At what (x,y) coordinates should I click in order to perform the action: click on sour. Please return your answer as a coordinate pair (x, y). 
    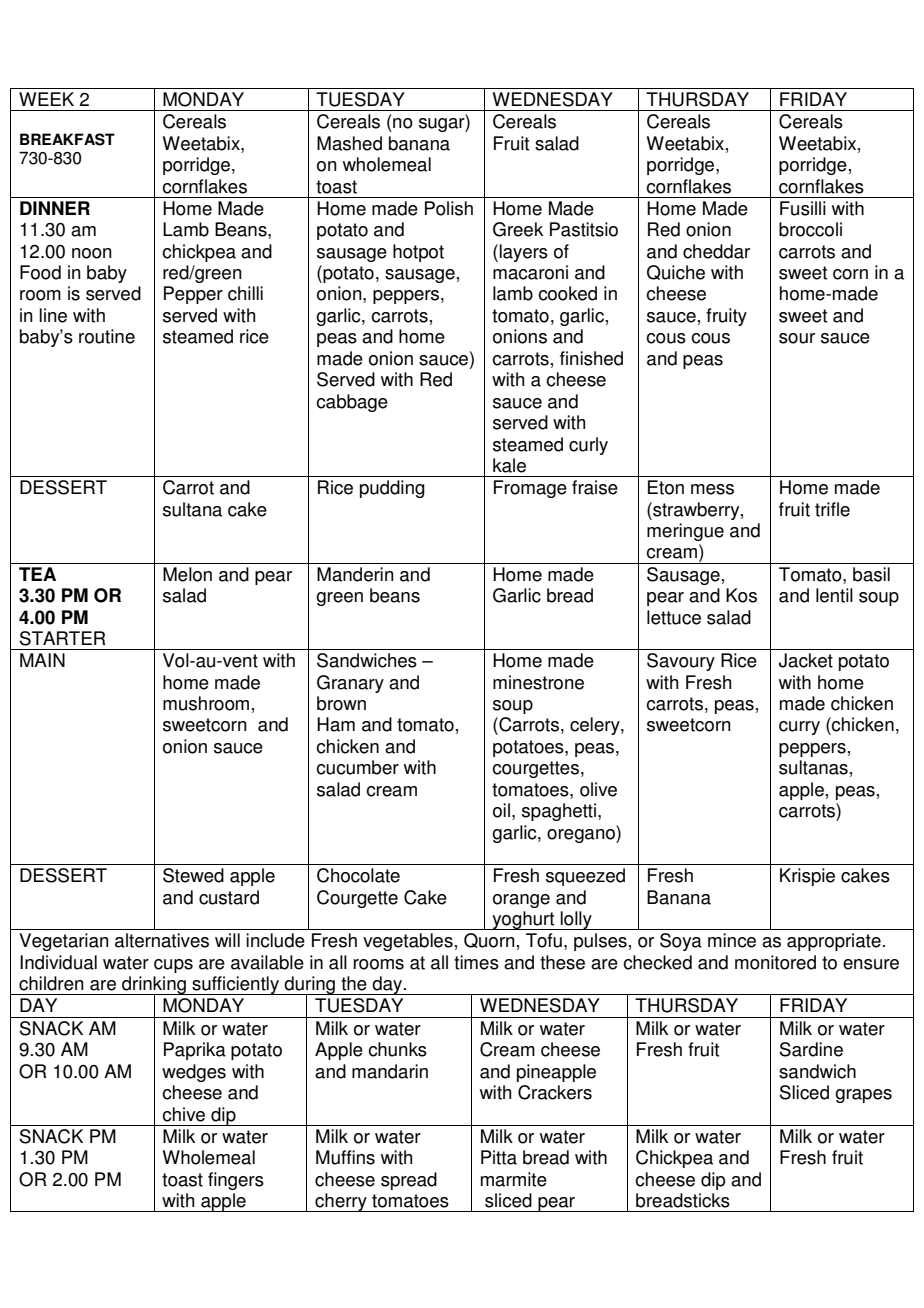
    Looking at the image, I should click on (797, 338).
